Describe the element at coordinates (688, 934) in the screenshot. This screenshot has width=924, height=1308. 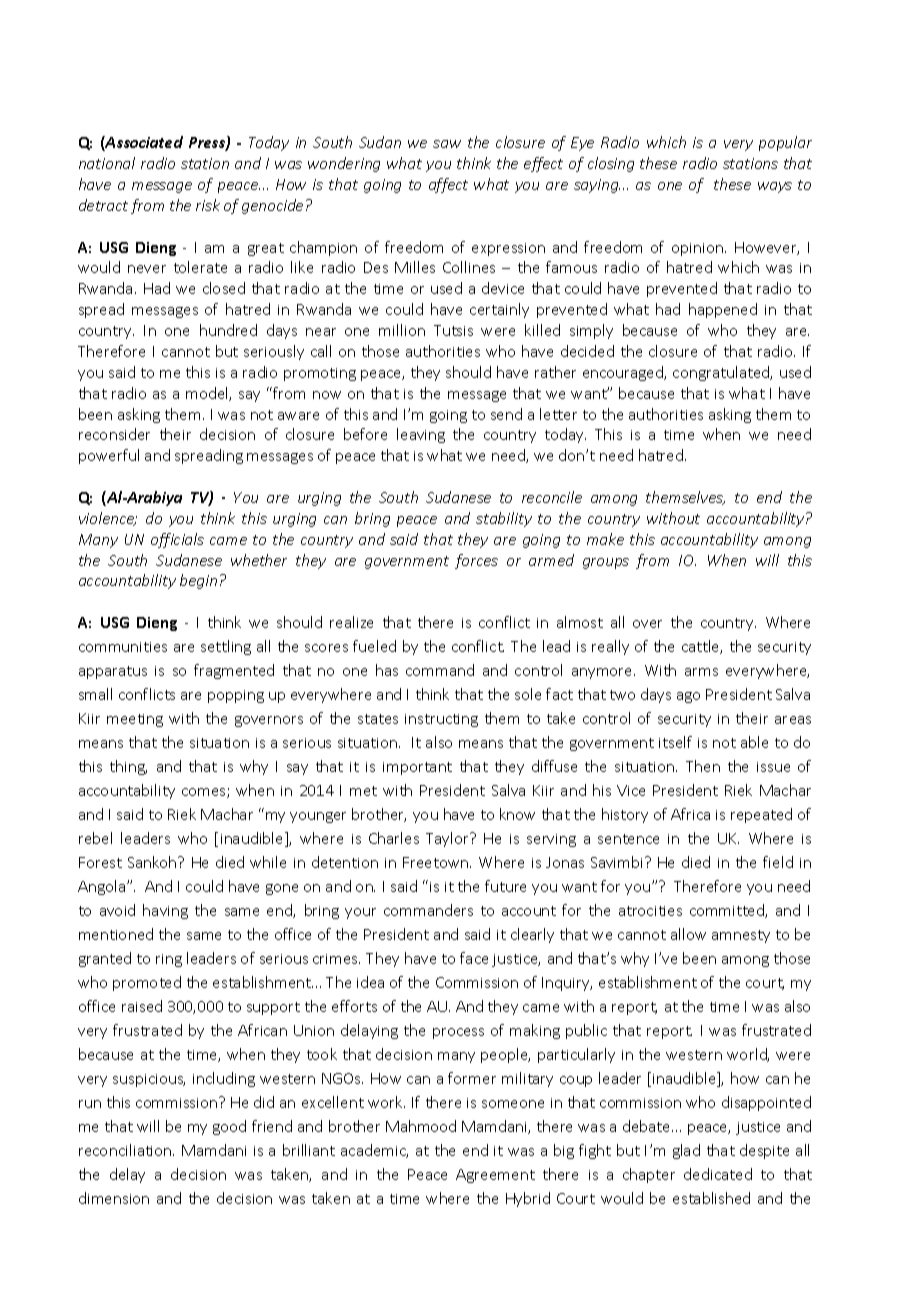
I see `allow` at that location.
